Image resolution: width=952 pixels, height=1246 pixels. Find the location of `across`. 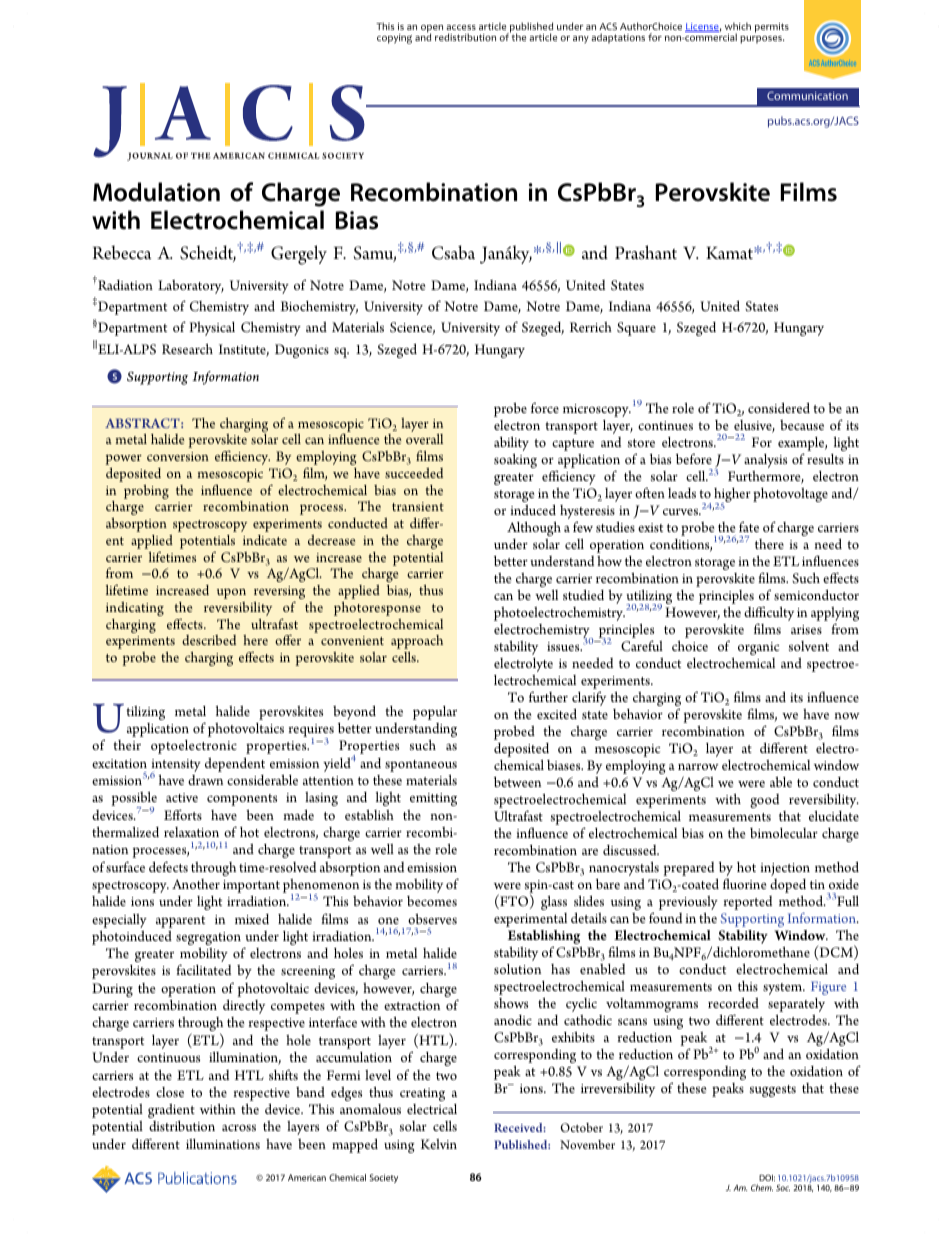

across is located at coordinates (239, 1127).
